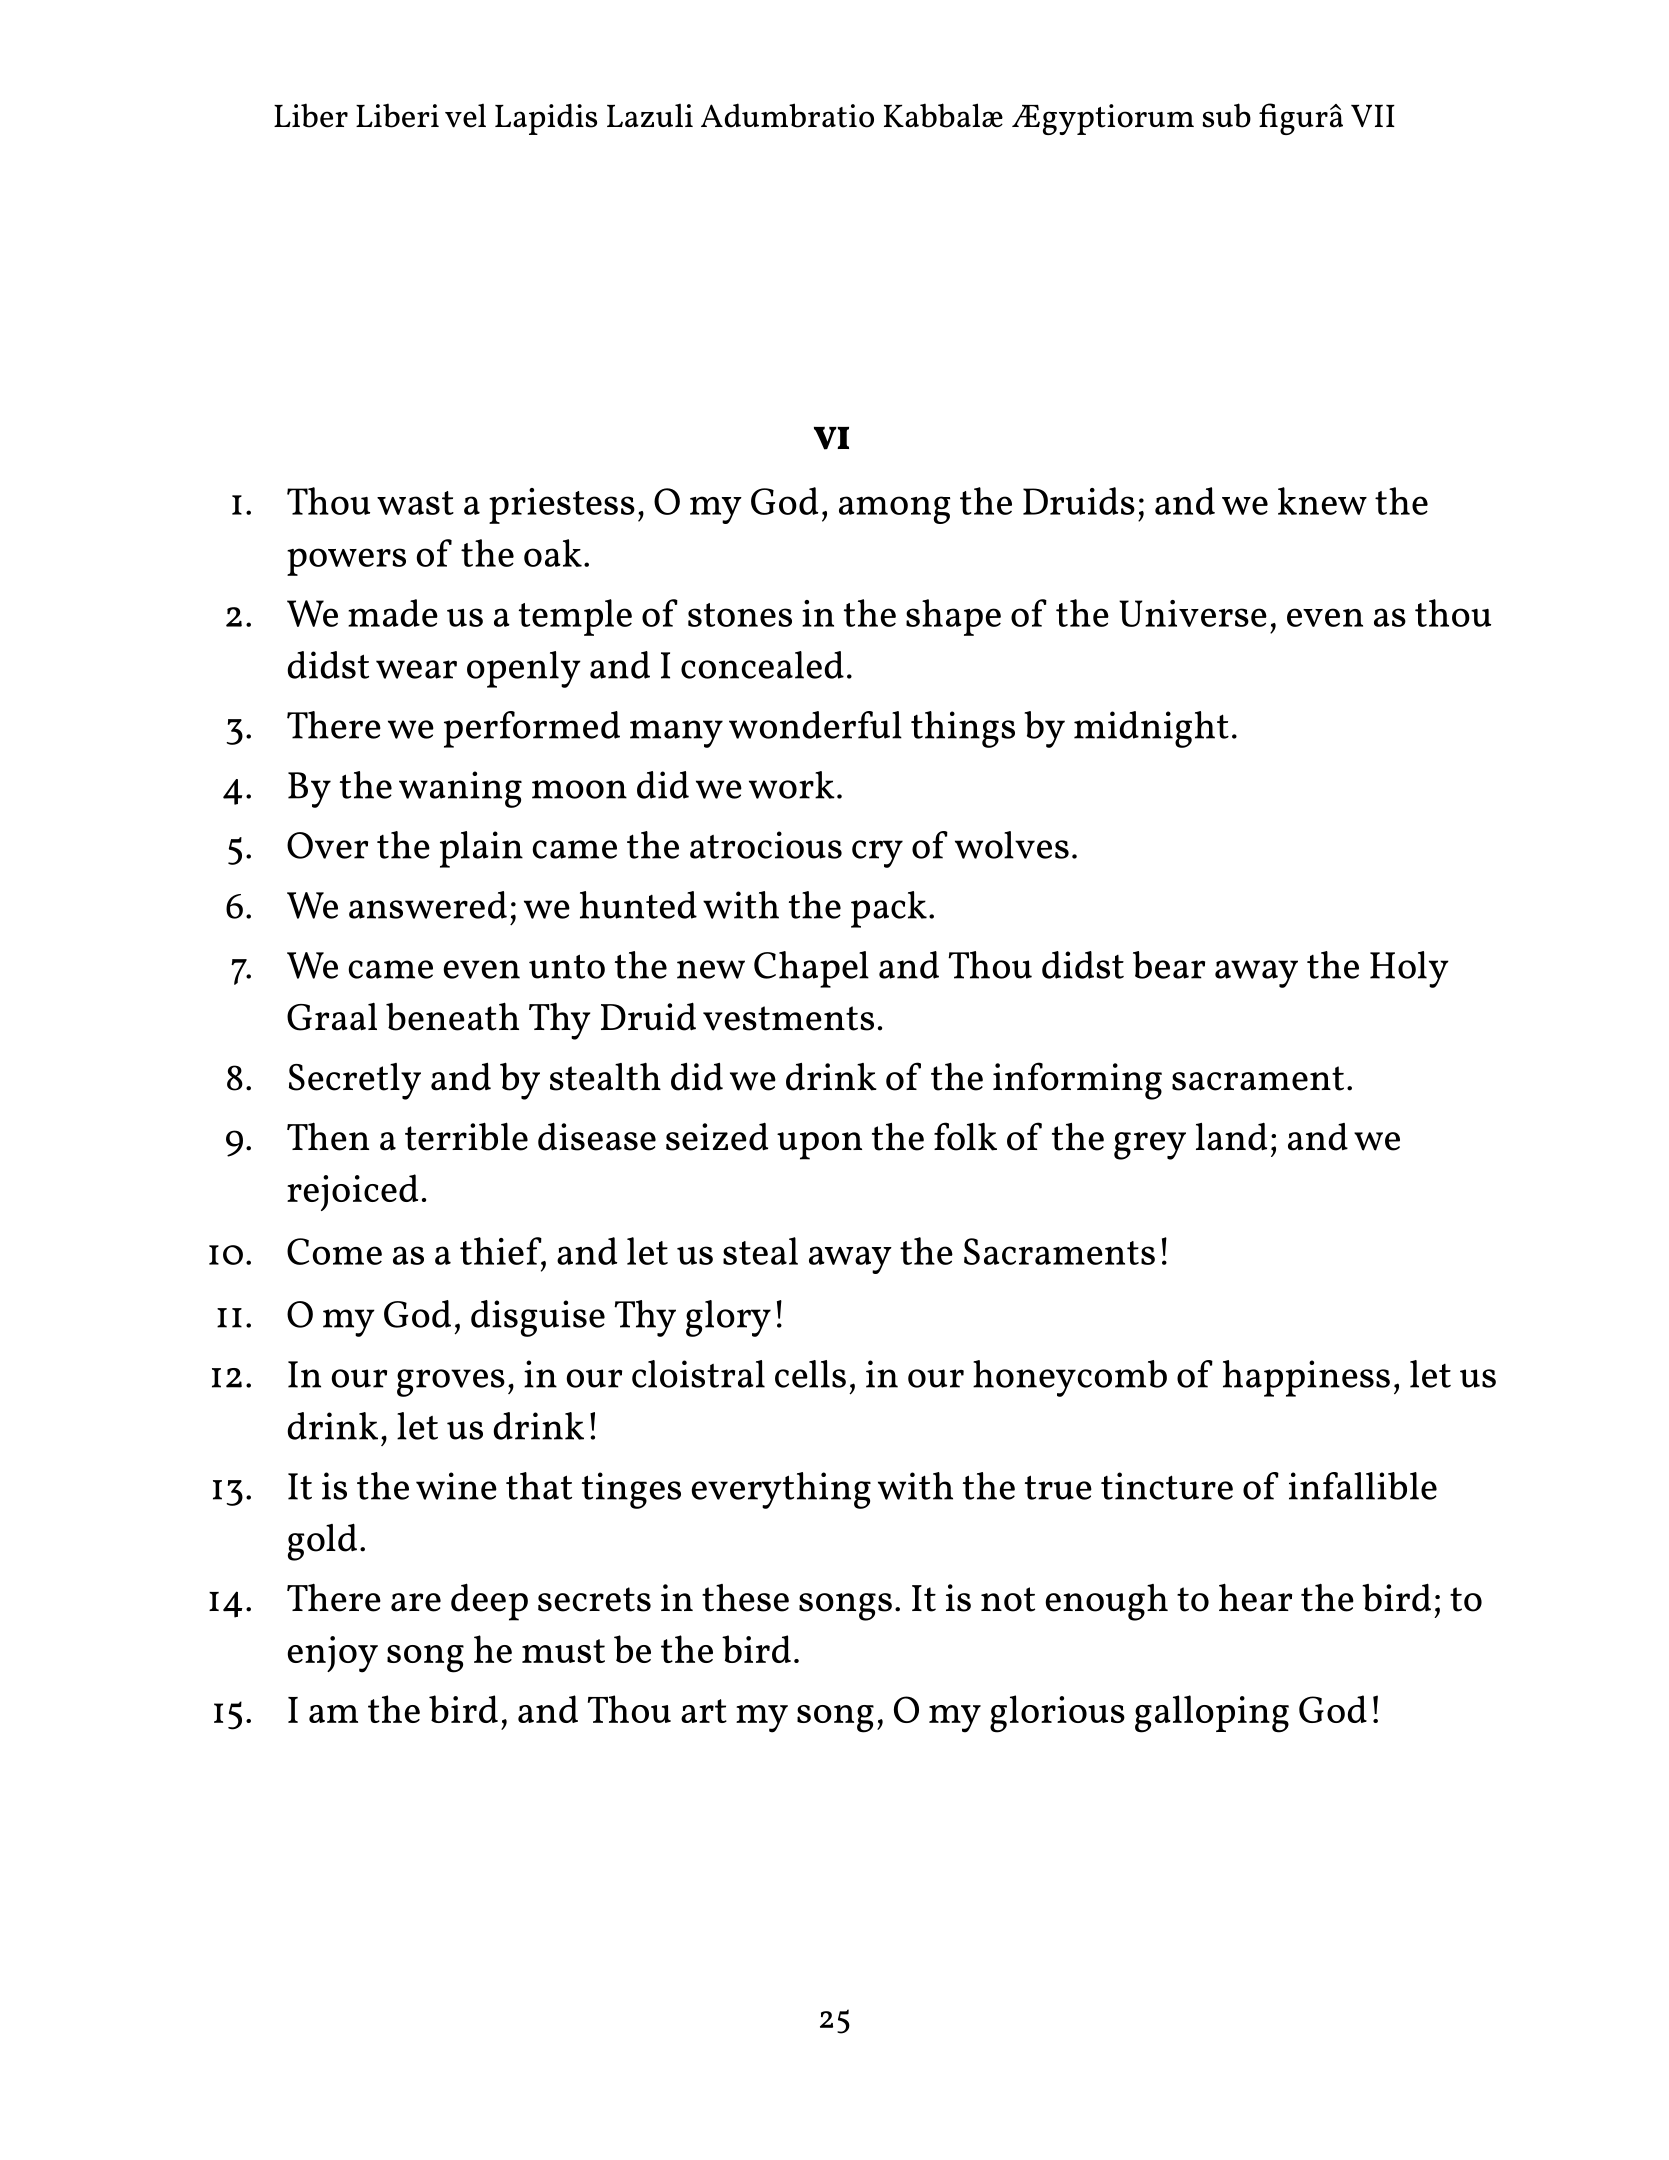 The height and width of the screenshot is (2160, 1669). I want to click on Lazuli, so click(650, 115).
